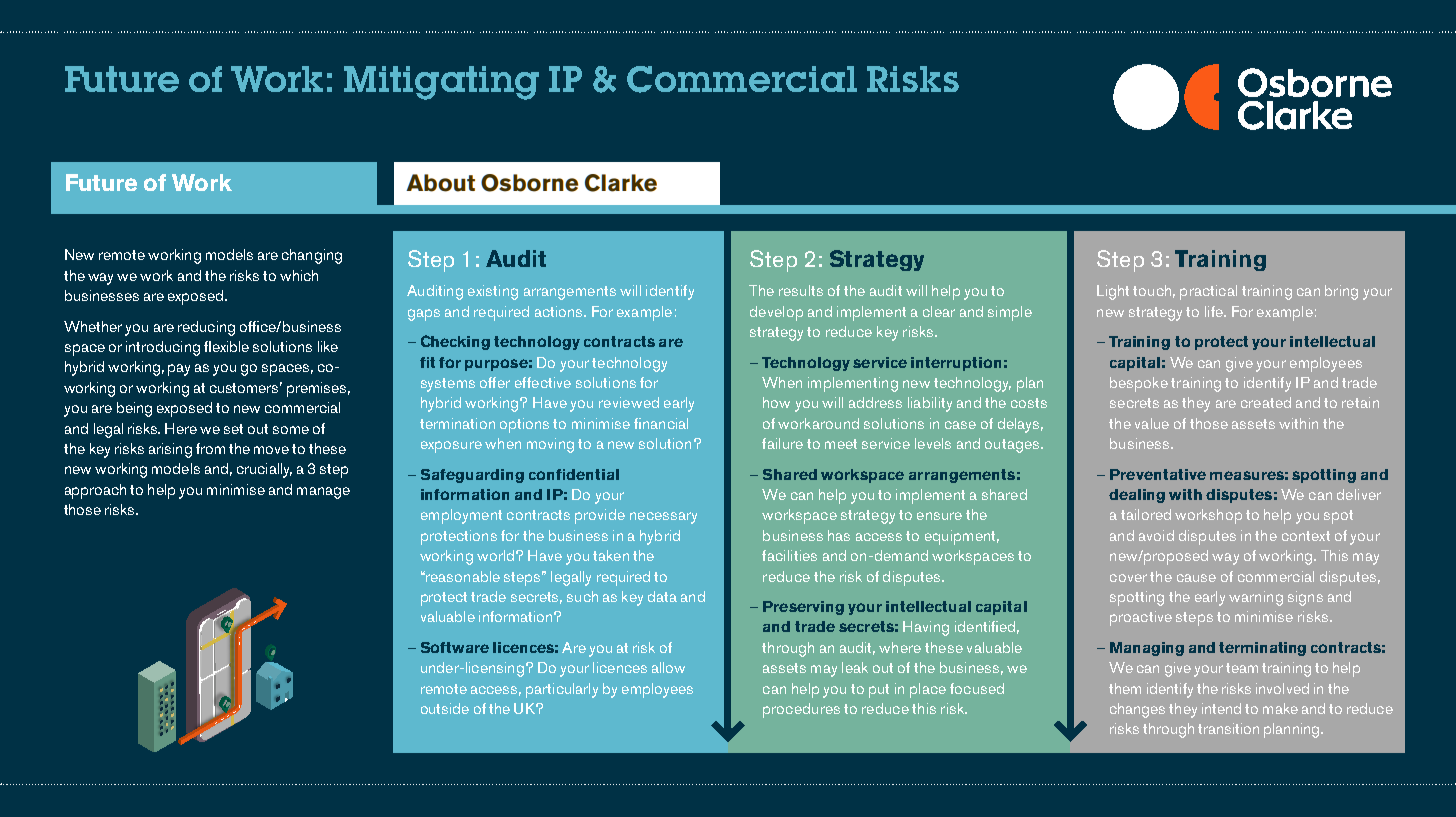  What do you see at coordinates (1266, 402) in the document?
I see `created` at bounding box center [1266, 402].
